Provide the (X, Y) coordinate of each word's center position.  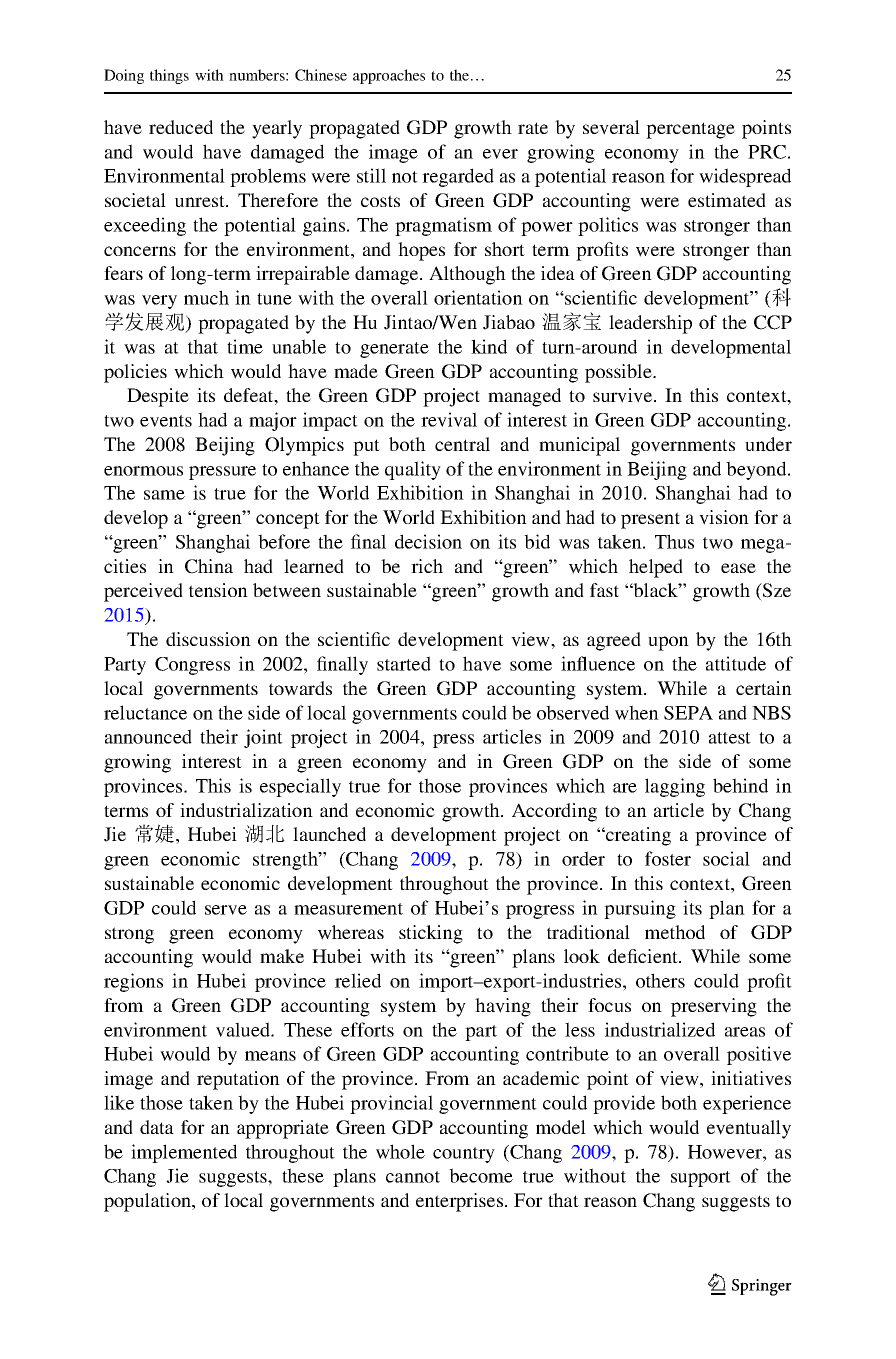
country (464, 1155)
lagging (675, 787)
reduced (181, 127)
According (554, 812)
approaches (389, 76)
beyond (757, 470)
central (462, 444)
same (164, 495)
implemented (184, 1153)
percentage (690, 130)
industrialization (246, 810)
